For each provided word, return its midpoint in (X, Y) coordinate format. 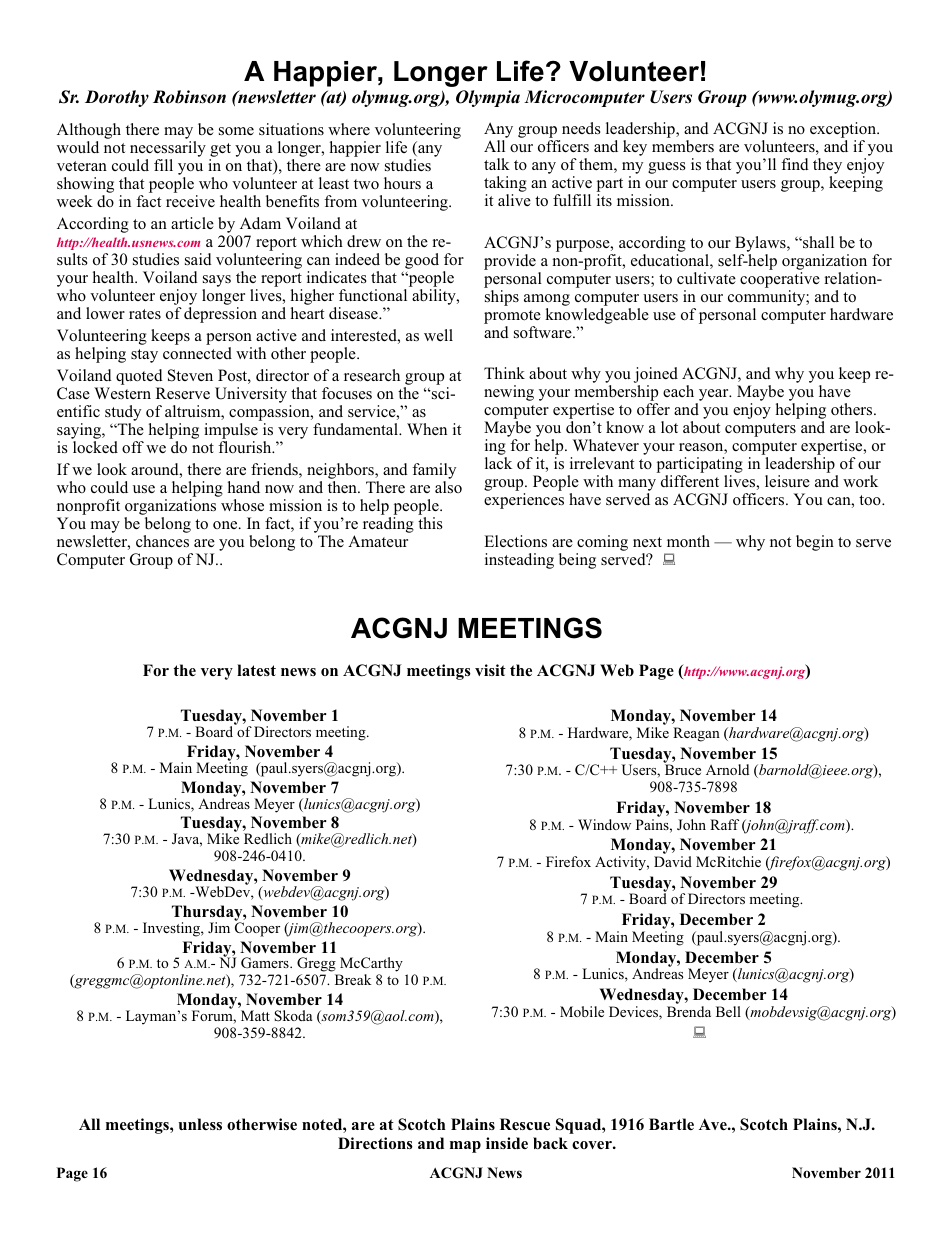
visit (490, 670)
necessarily (168, 150)
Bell (728, 1011)
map (465, 1147)
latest (256, 670)
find (795, 164)
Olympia (488, 98)
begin (815, 543)
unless (200, 1124)
